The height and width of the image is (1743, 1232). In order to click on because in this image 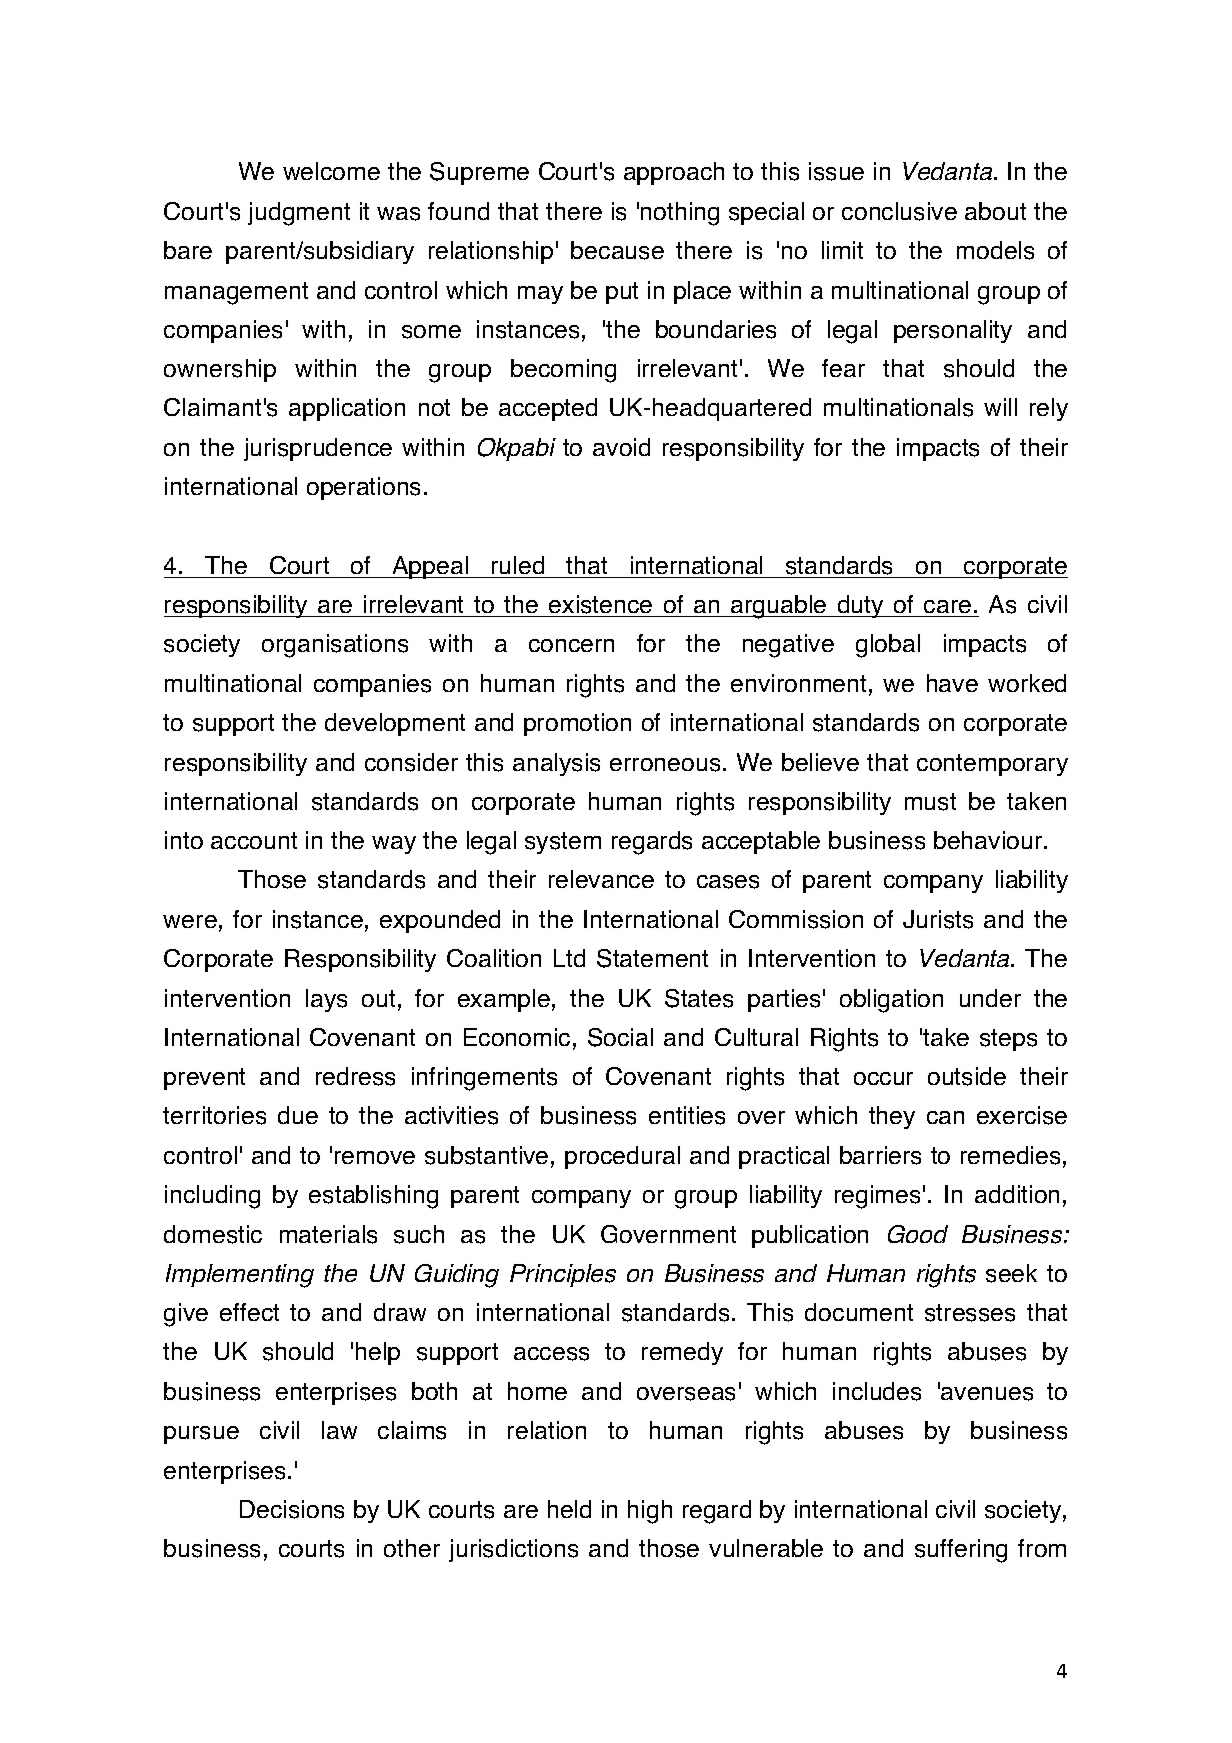, I will do `click(617, 250)`.
